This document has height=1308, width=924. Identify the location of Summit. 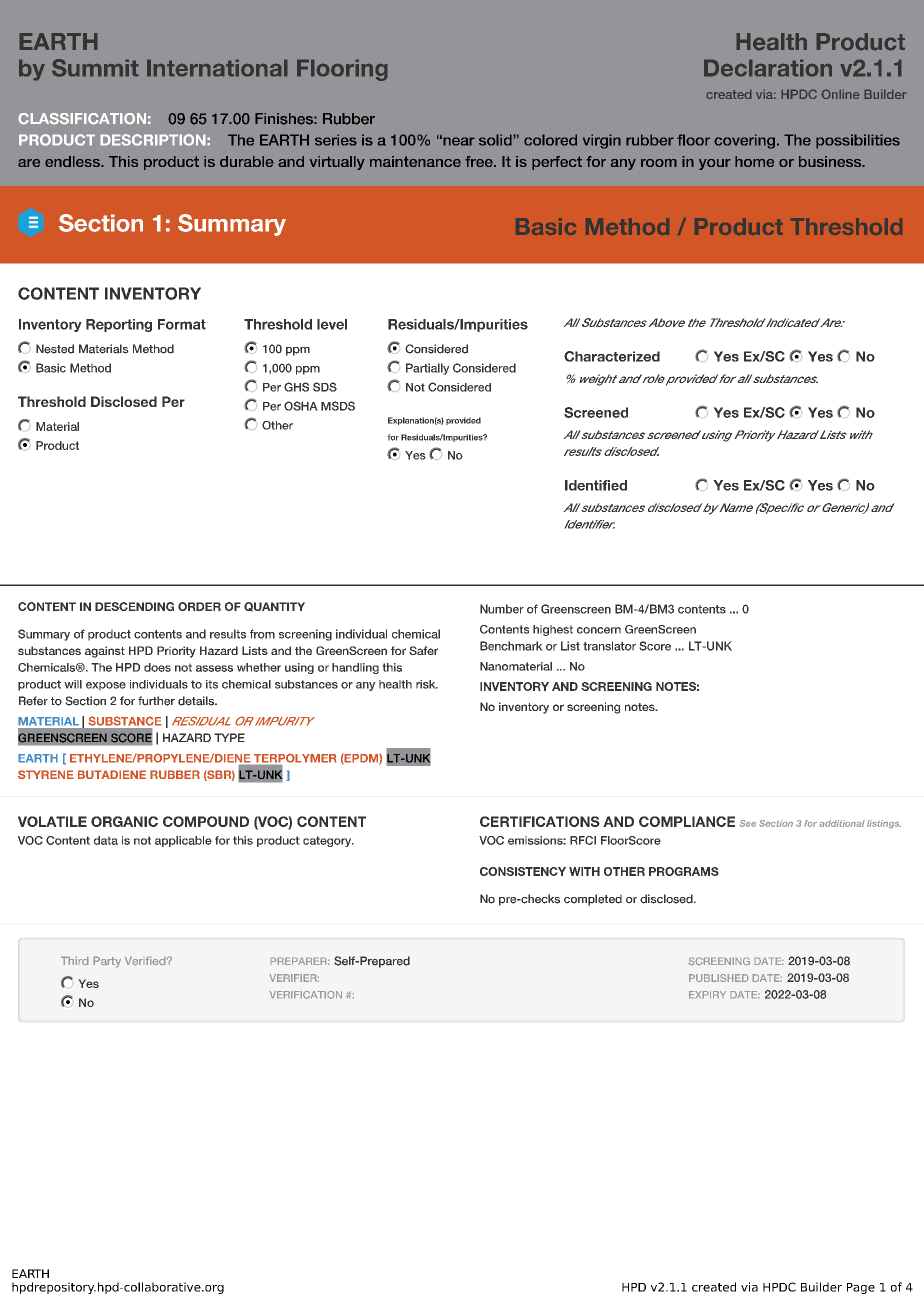
(95, 68).
